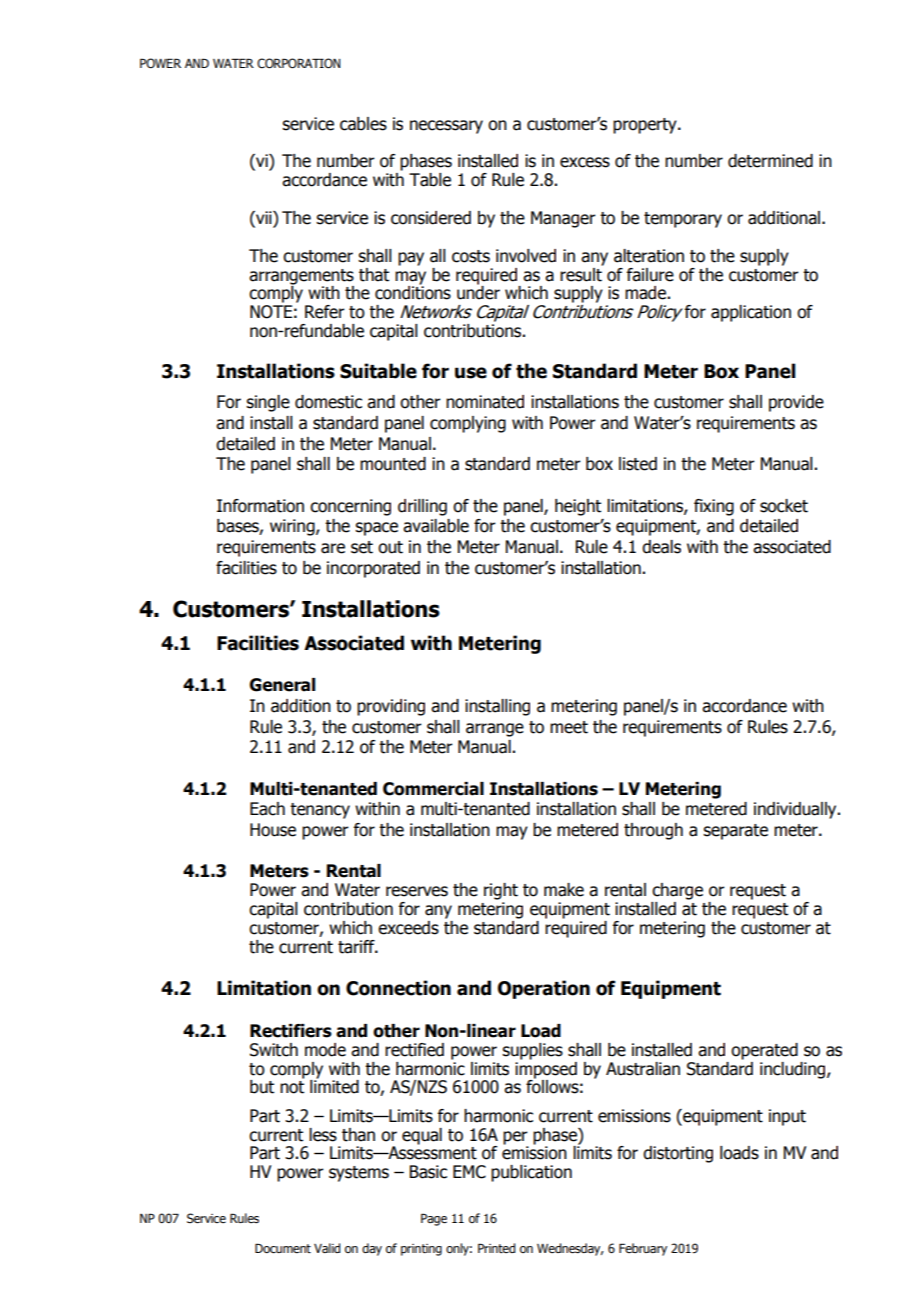 The width and height of the screenshot is (924, 1308). What do you see at coordinates (569, 727) in the screenshot?
I see `meet` at bounding box center [569, 727].
